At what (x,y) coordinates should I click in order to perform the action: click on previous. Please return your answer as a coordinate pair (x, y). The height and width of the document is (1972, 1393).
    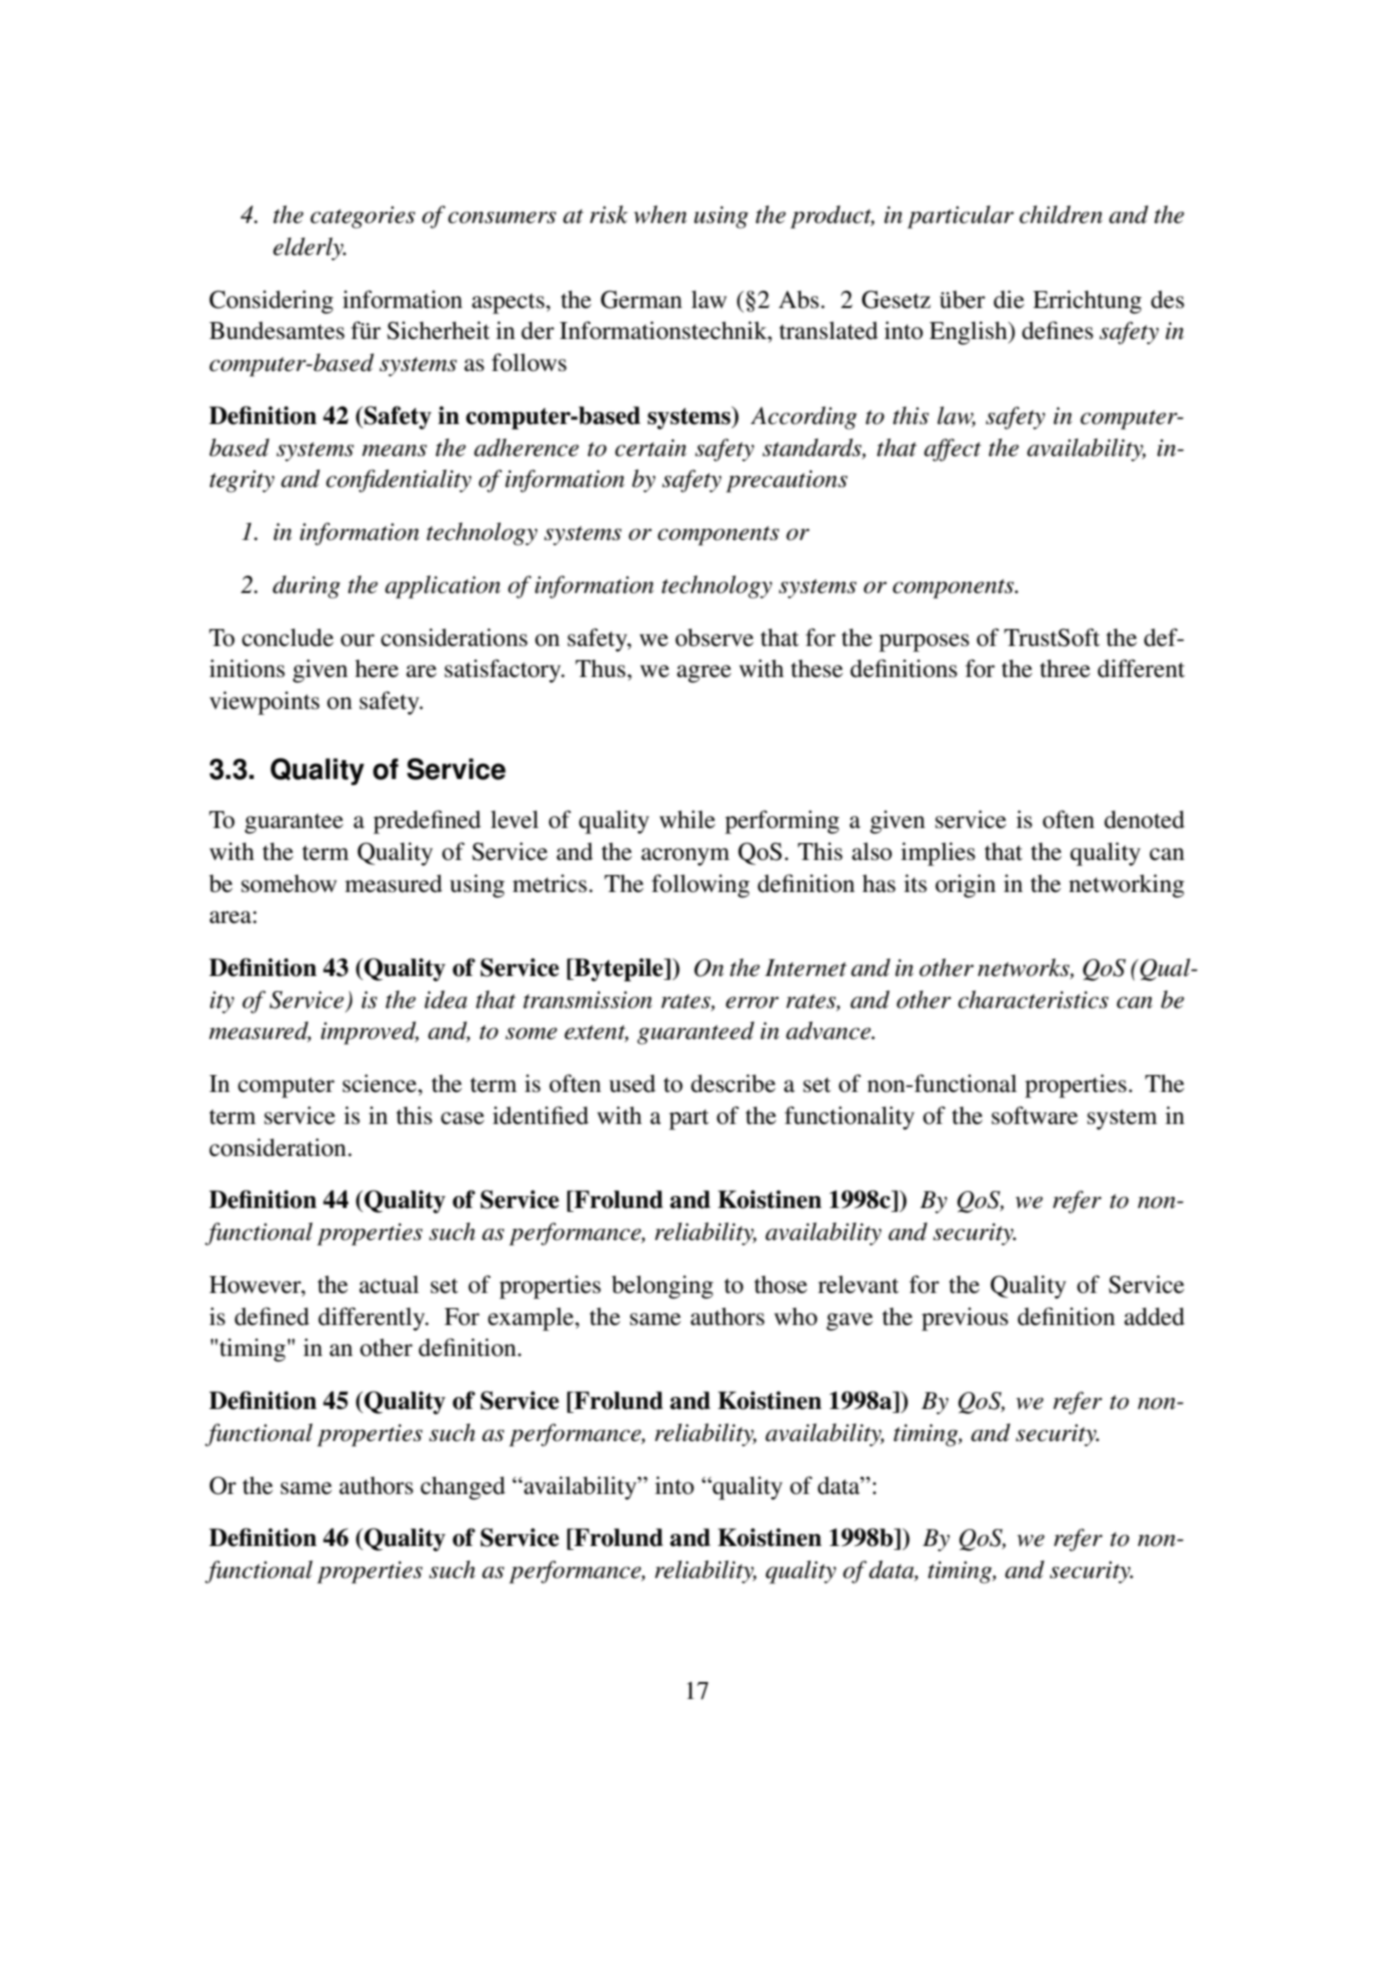
    Looking at the image, I should click on (965, 1319).
